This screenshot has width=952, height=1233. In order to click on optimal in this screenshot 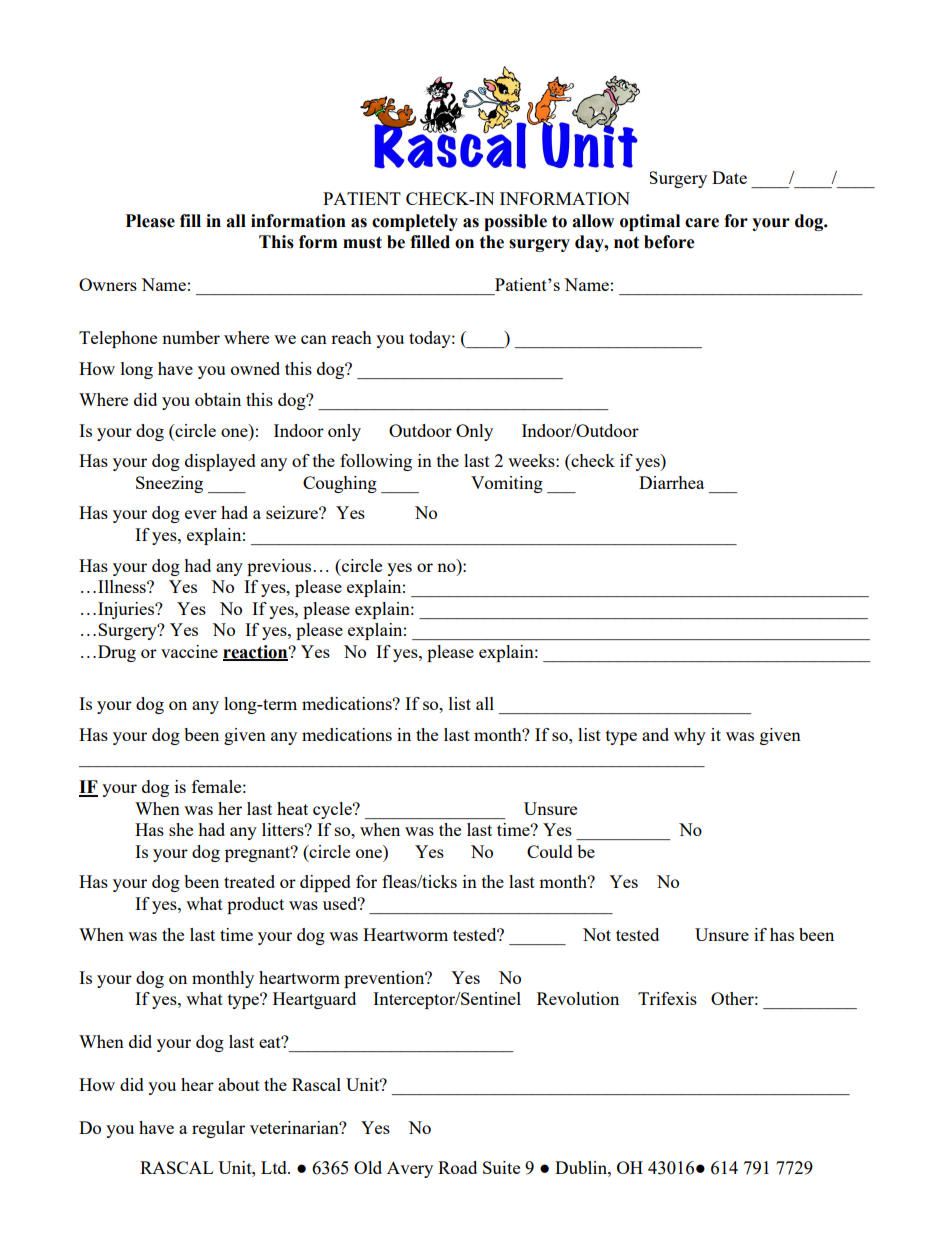, I will do `click(650, 222)`.
